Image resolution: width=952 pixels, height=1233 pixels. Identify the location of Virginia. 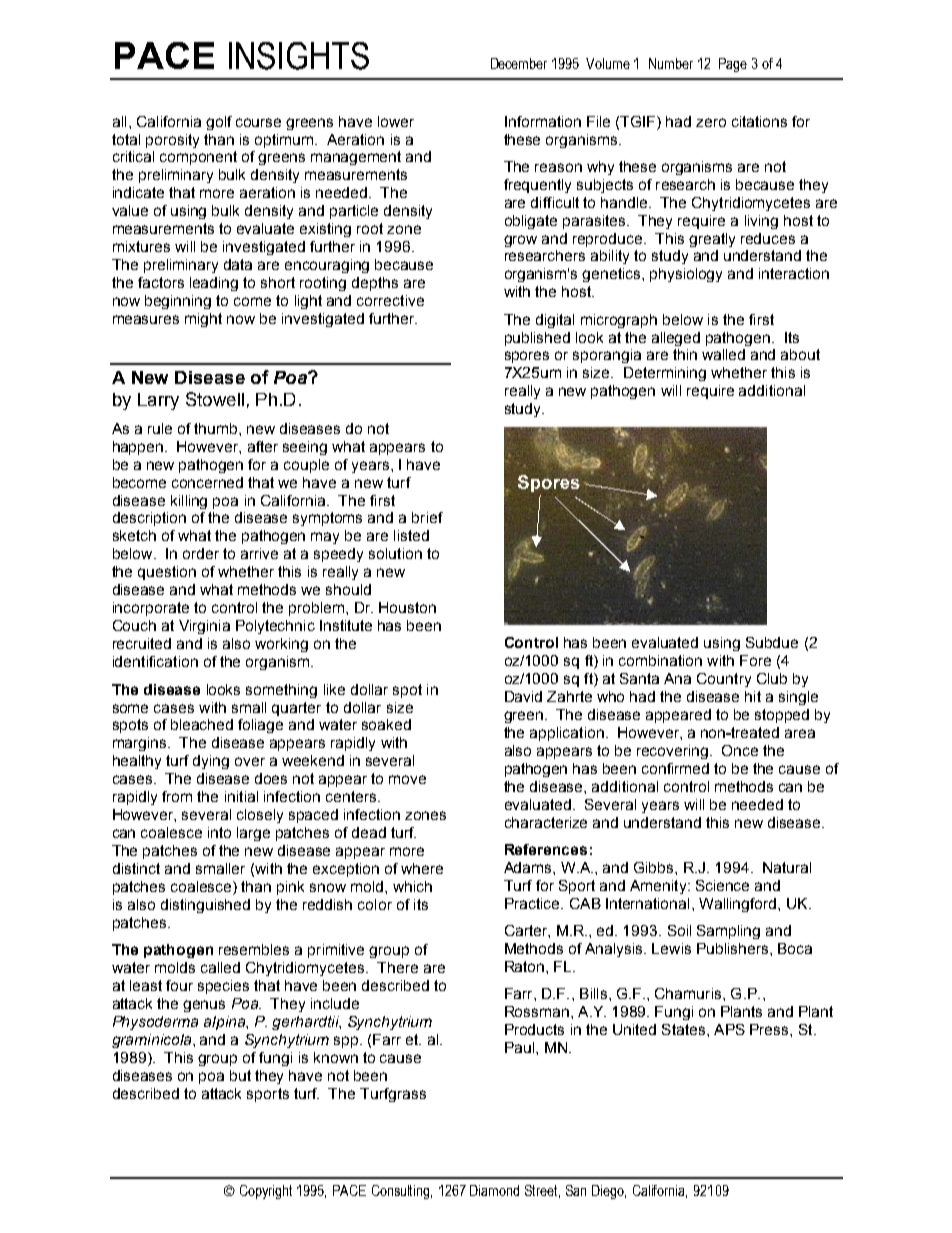
(204, 627).
